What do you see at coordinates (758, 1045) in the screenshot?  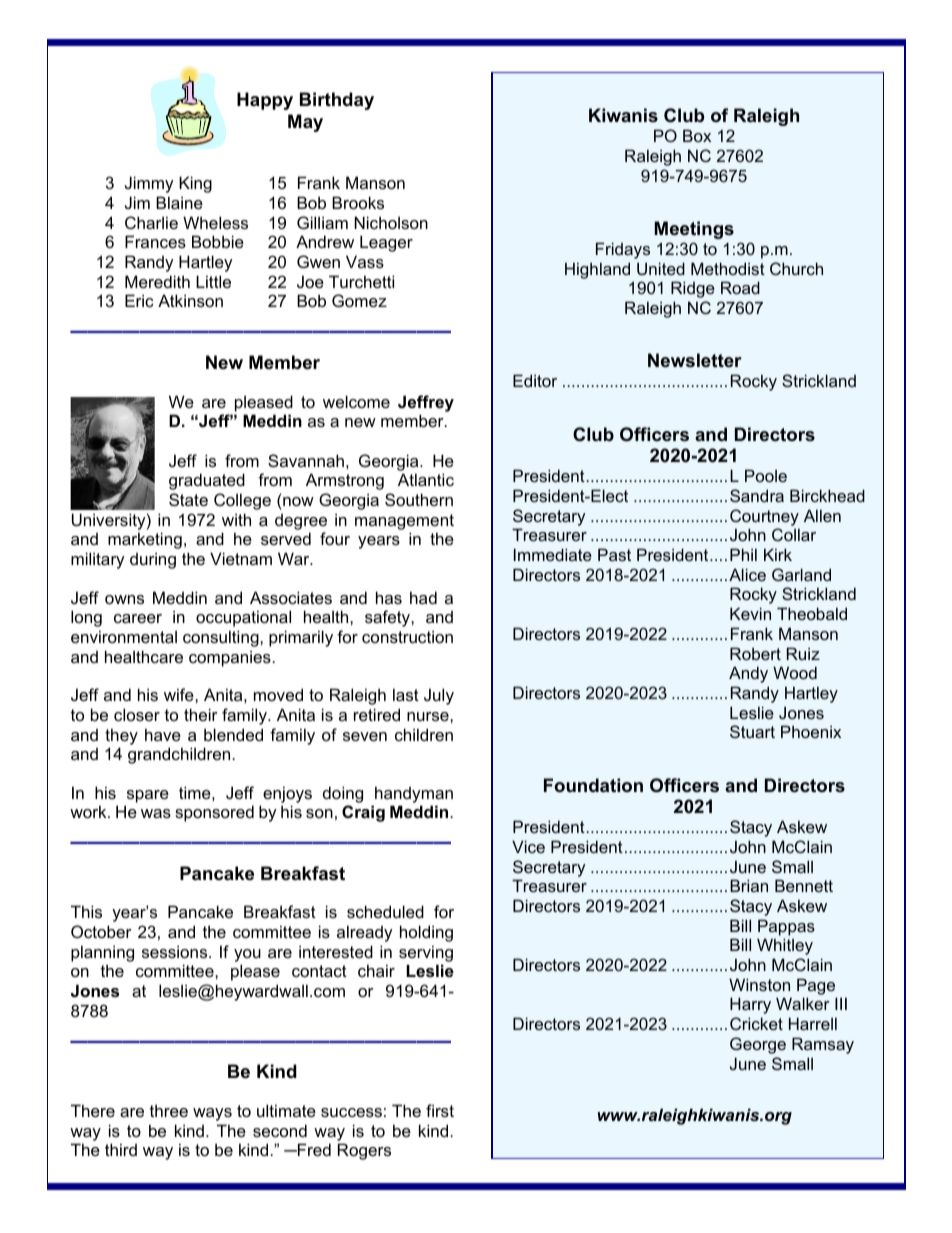 I see `George` at bounding box center [758, 1045].
